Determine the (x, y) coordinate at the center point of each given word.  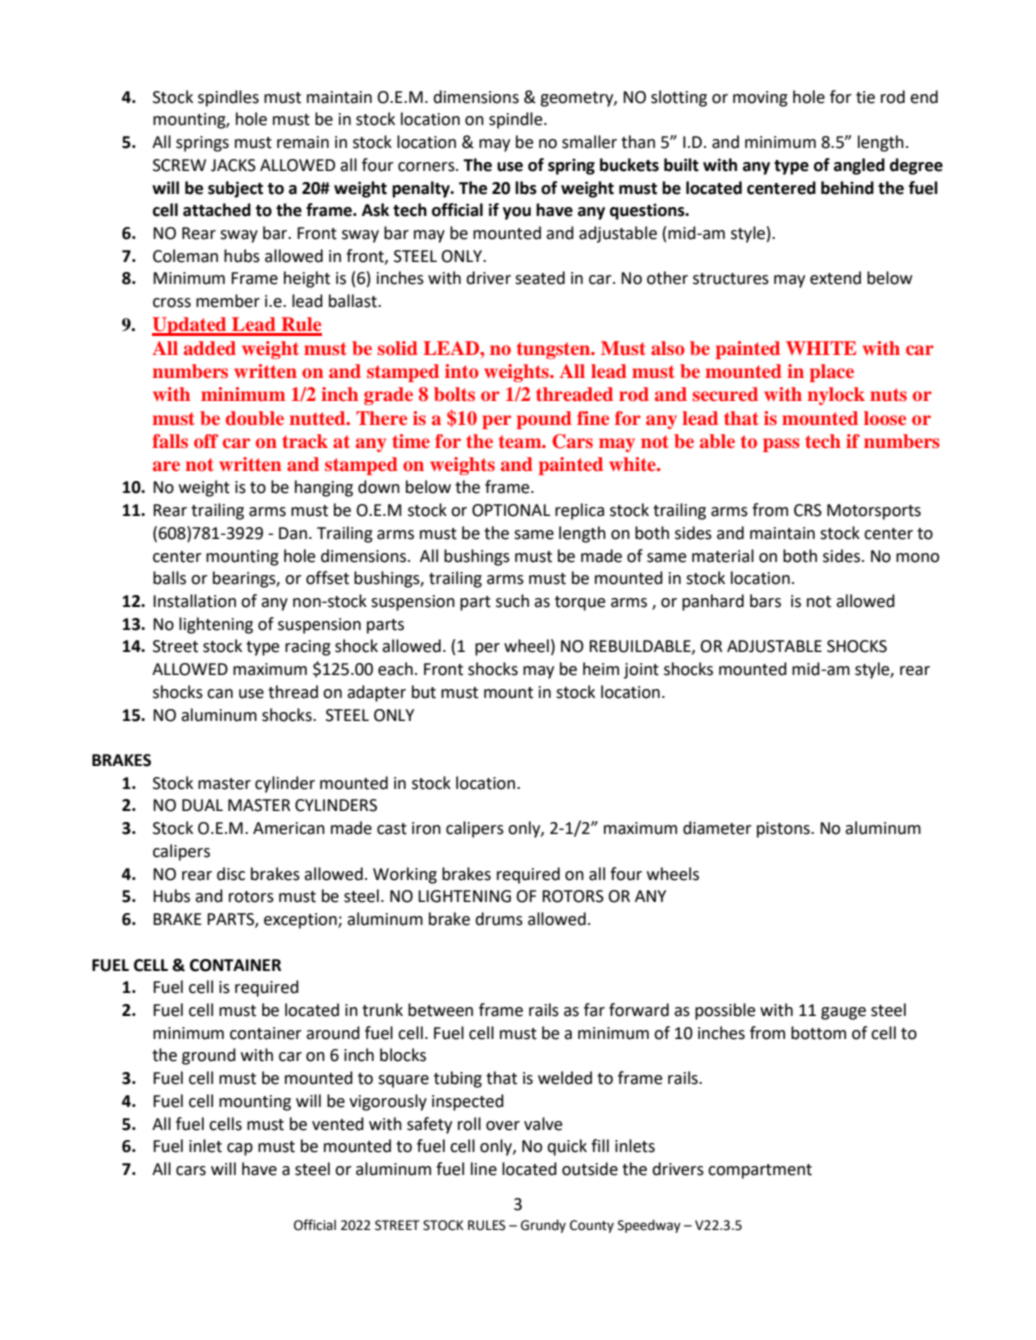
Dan (293, 533)
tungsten (555, 350)
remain (303, 142)
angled (859, 166)
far (594, 1010)
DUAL (202, 805)
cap (240, 1149)
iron (426, 828)
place (832, 373)
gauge (843, 1013)
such (512, 601)
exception (301, 921)
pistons (784, 830)
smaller (589, 142)
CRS (808, 510)
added (210, 348)
